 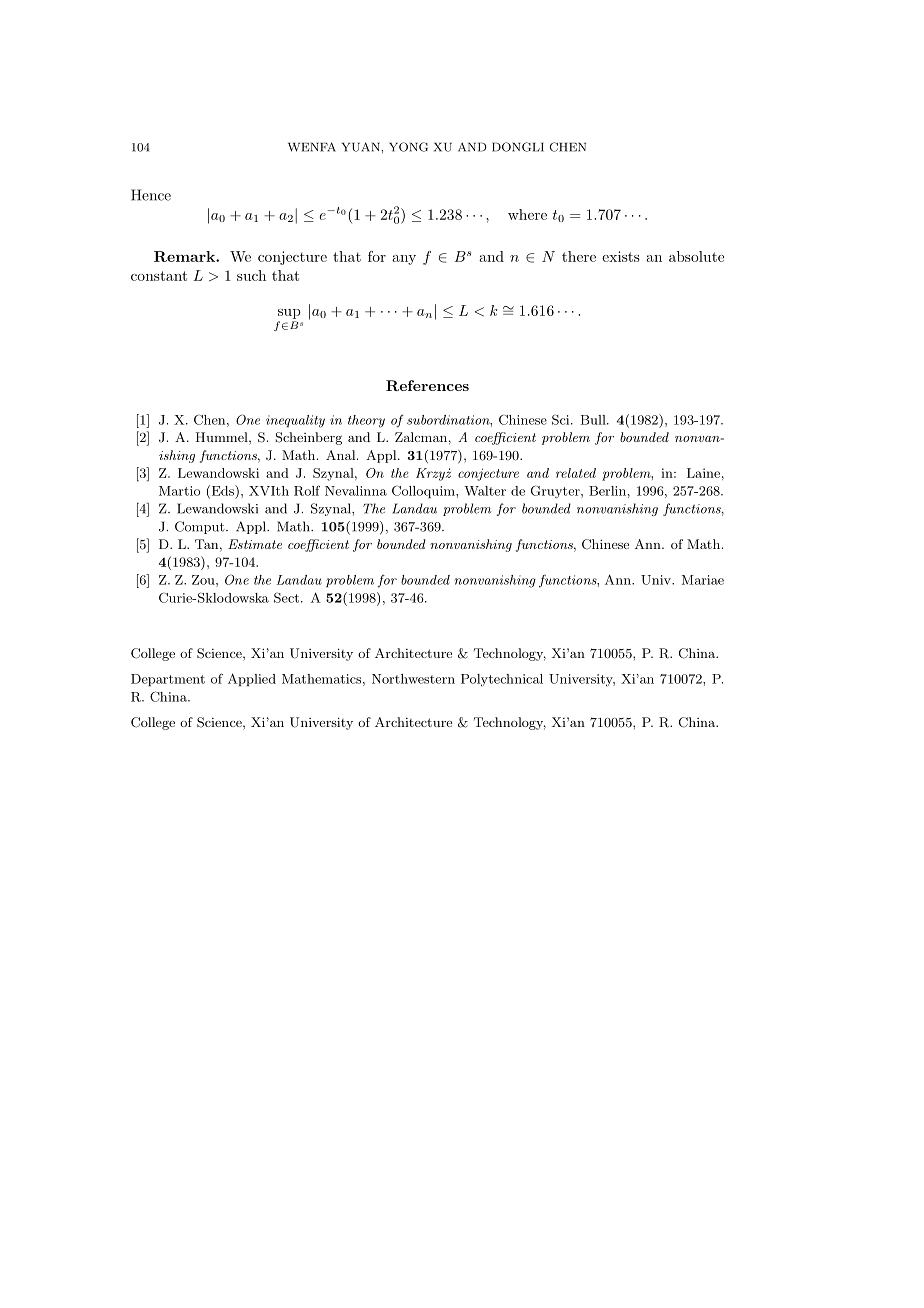 What do you see at coordinates (168, 680) in the page?
I see `Department` at bounding box center [168, 680].
